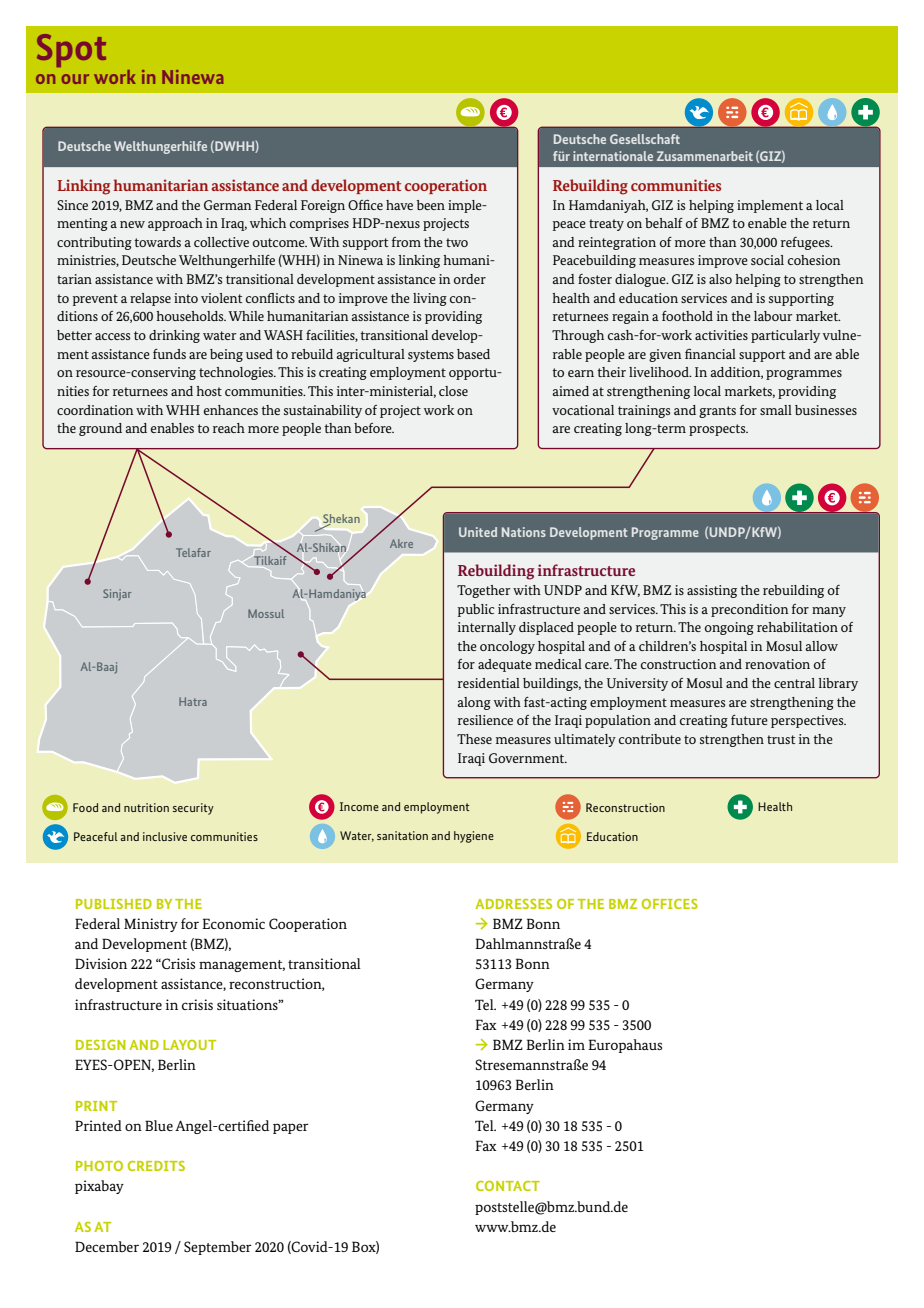 Image resolution: width=924 pixels, height=1308 pixels. What do you see at coordinates (169, 354) in the image?
I see `funds` at bounding box center [169, 354].
